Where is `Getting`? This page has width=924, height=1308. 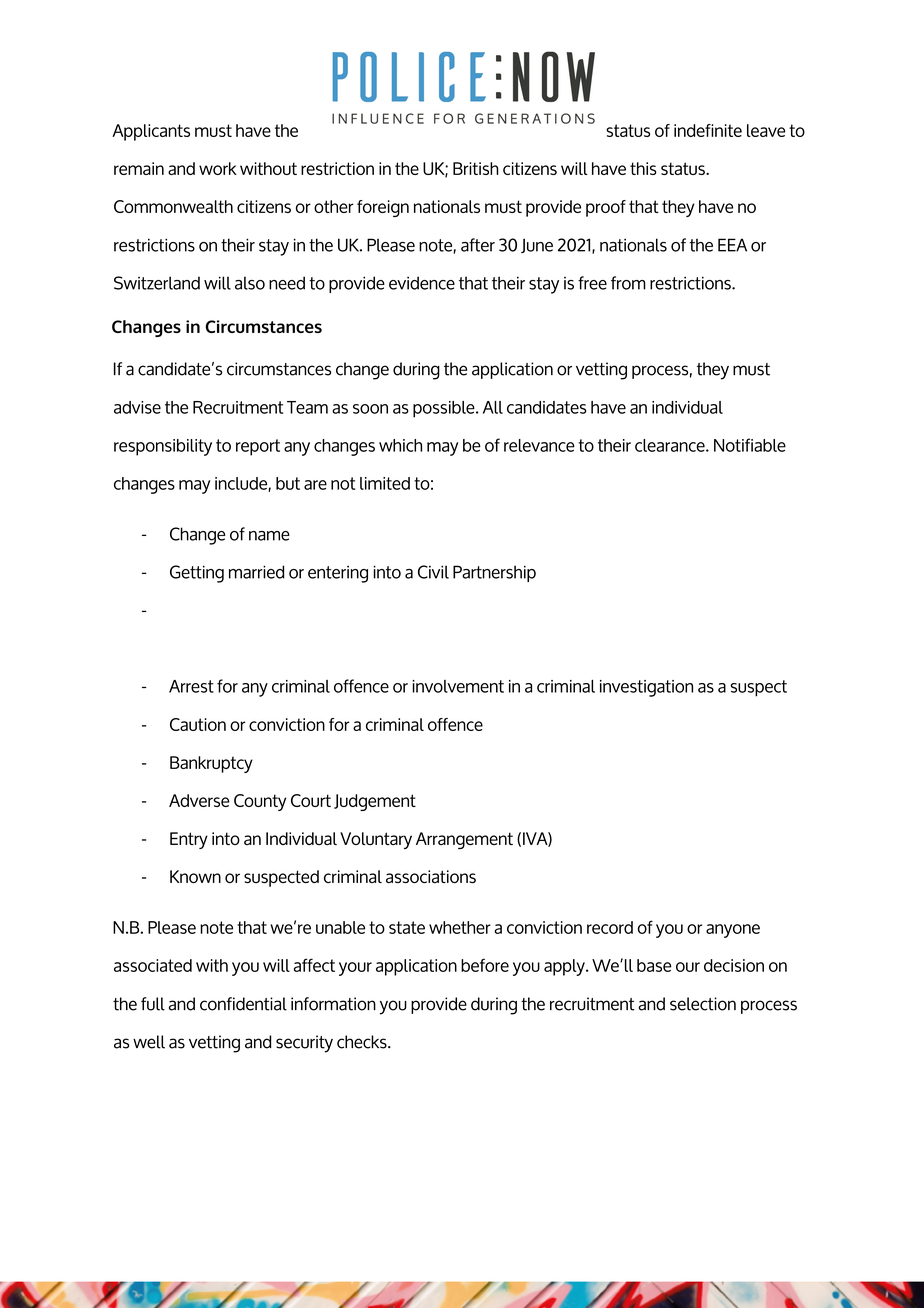 Getting is located at coordinates (197, 574).
